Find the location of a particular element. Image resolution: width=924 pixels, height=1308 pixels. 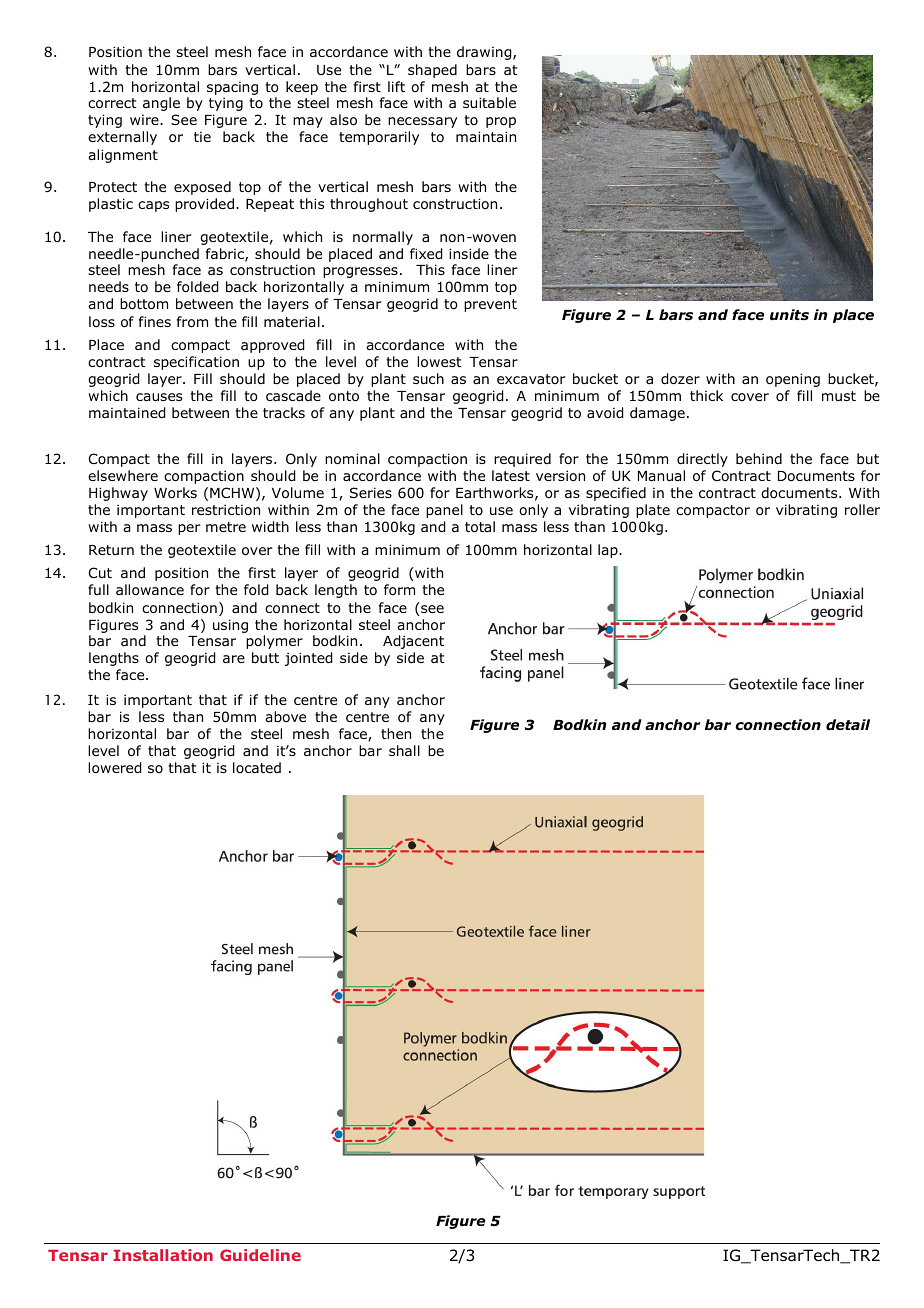

are is located at coordinates (234, 659).
